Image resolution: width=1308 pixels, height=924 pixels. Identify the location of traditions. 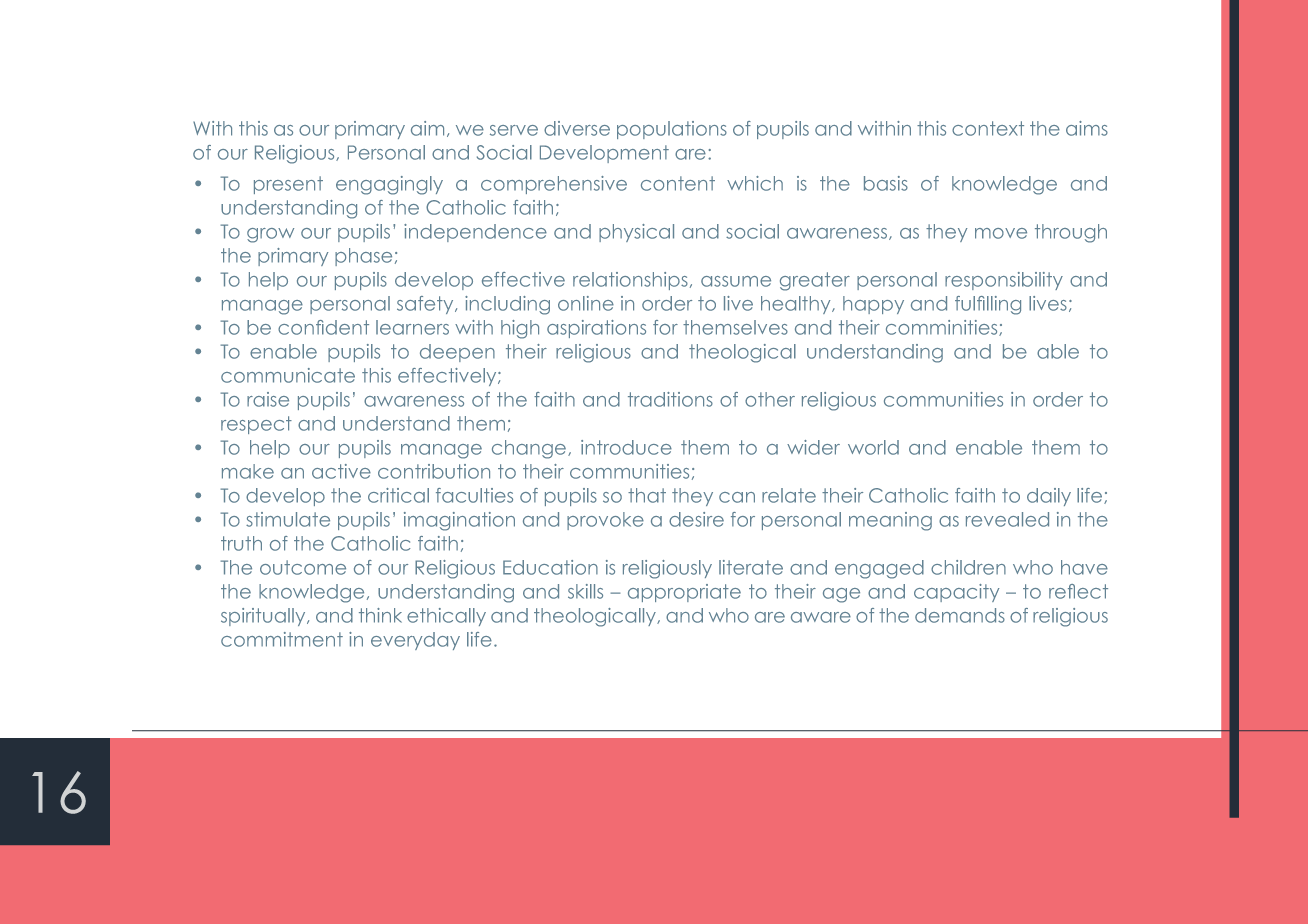
(670, 399).
